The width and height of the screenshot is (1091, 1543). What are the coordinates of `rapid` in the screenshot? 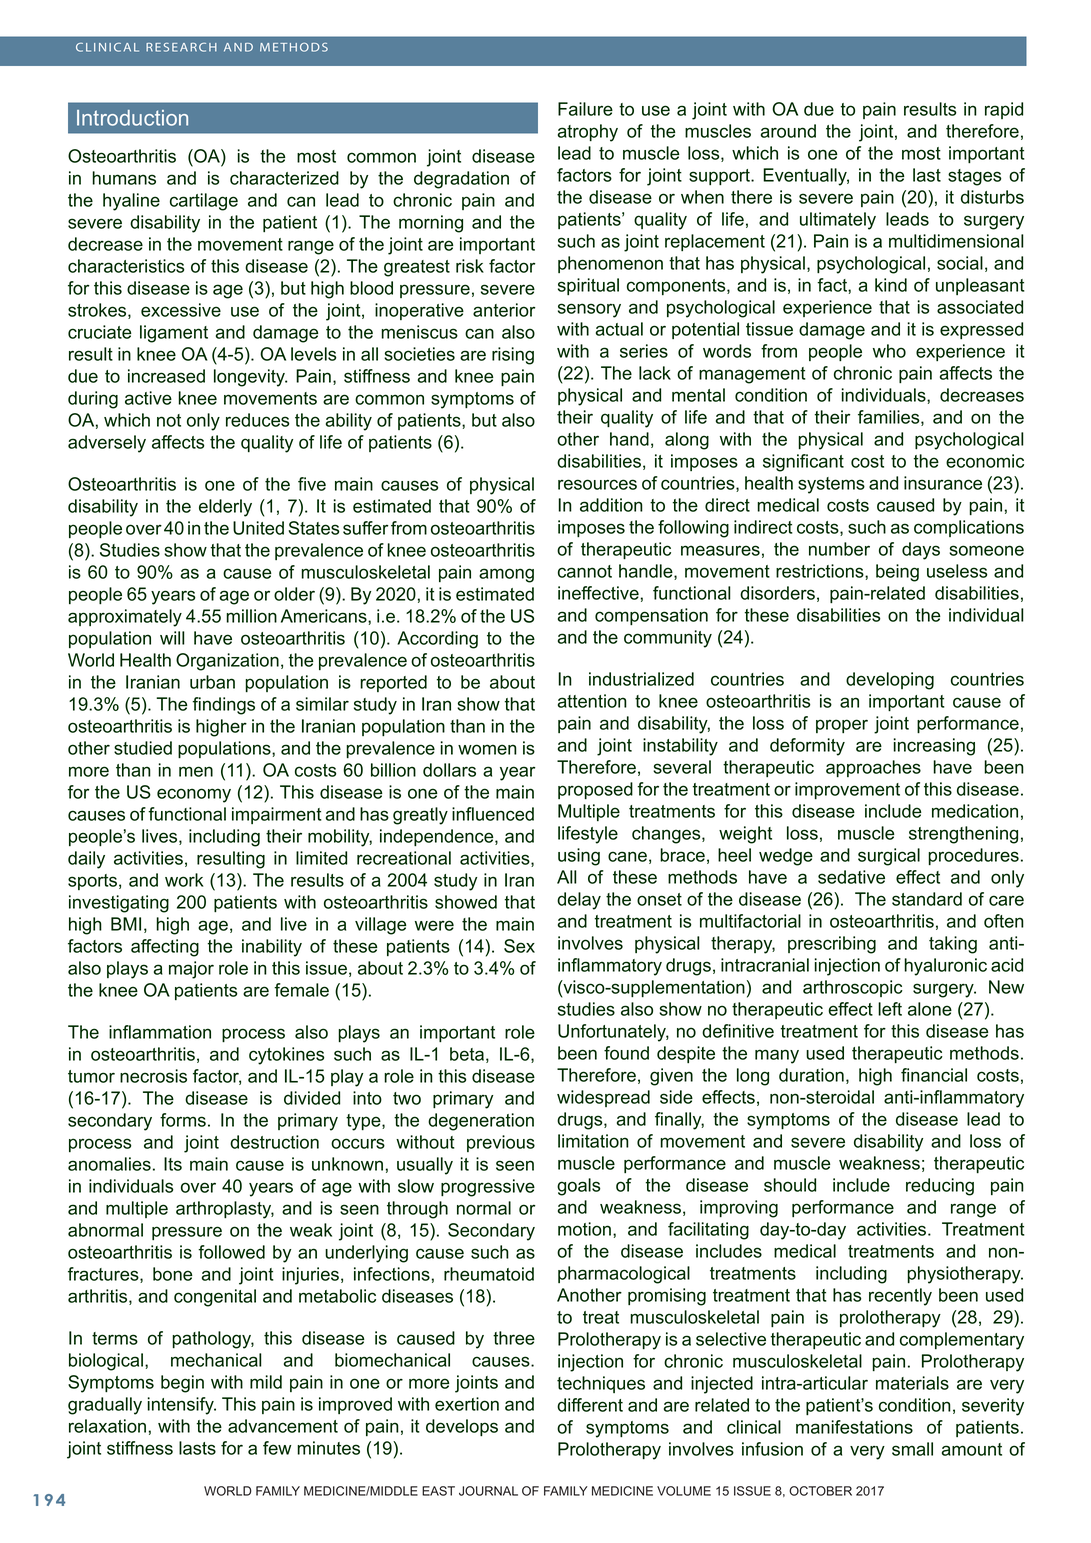 It's located at (1004, 110).
